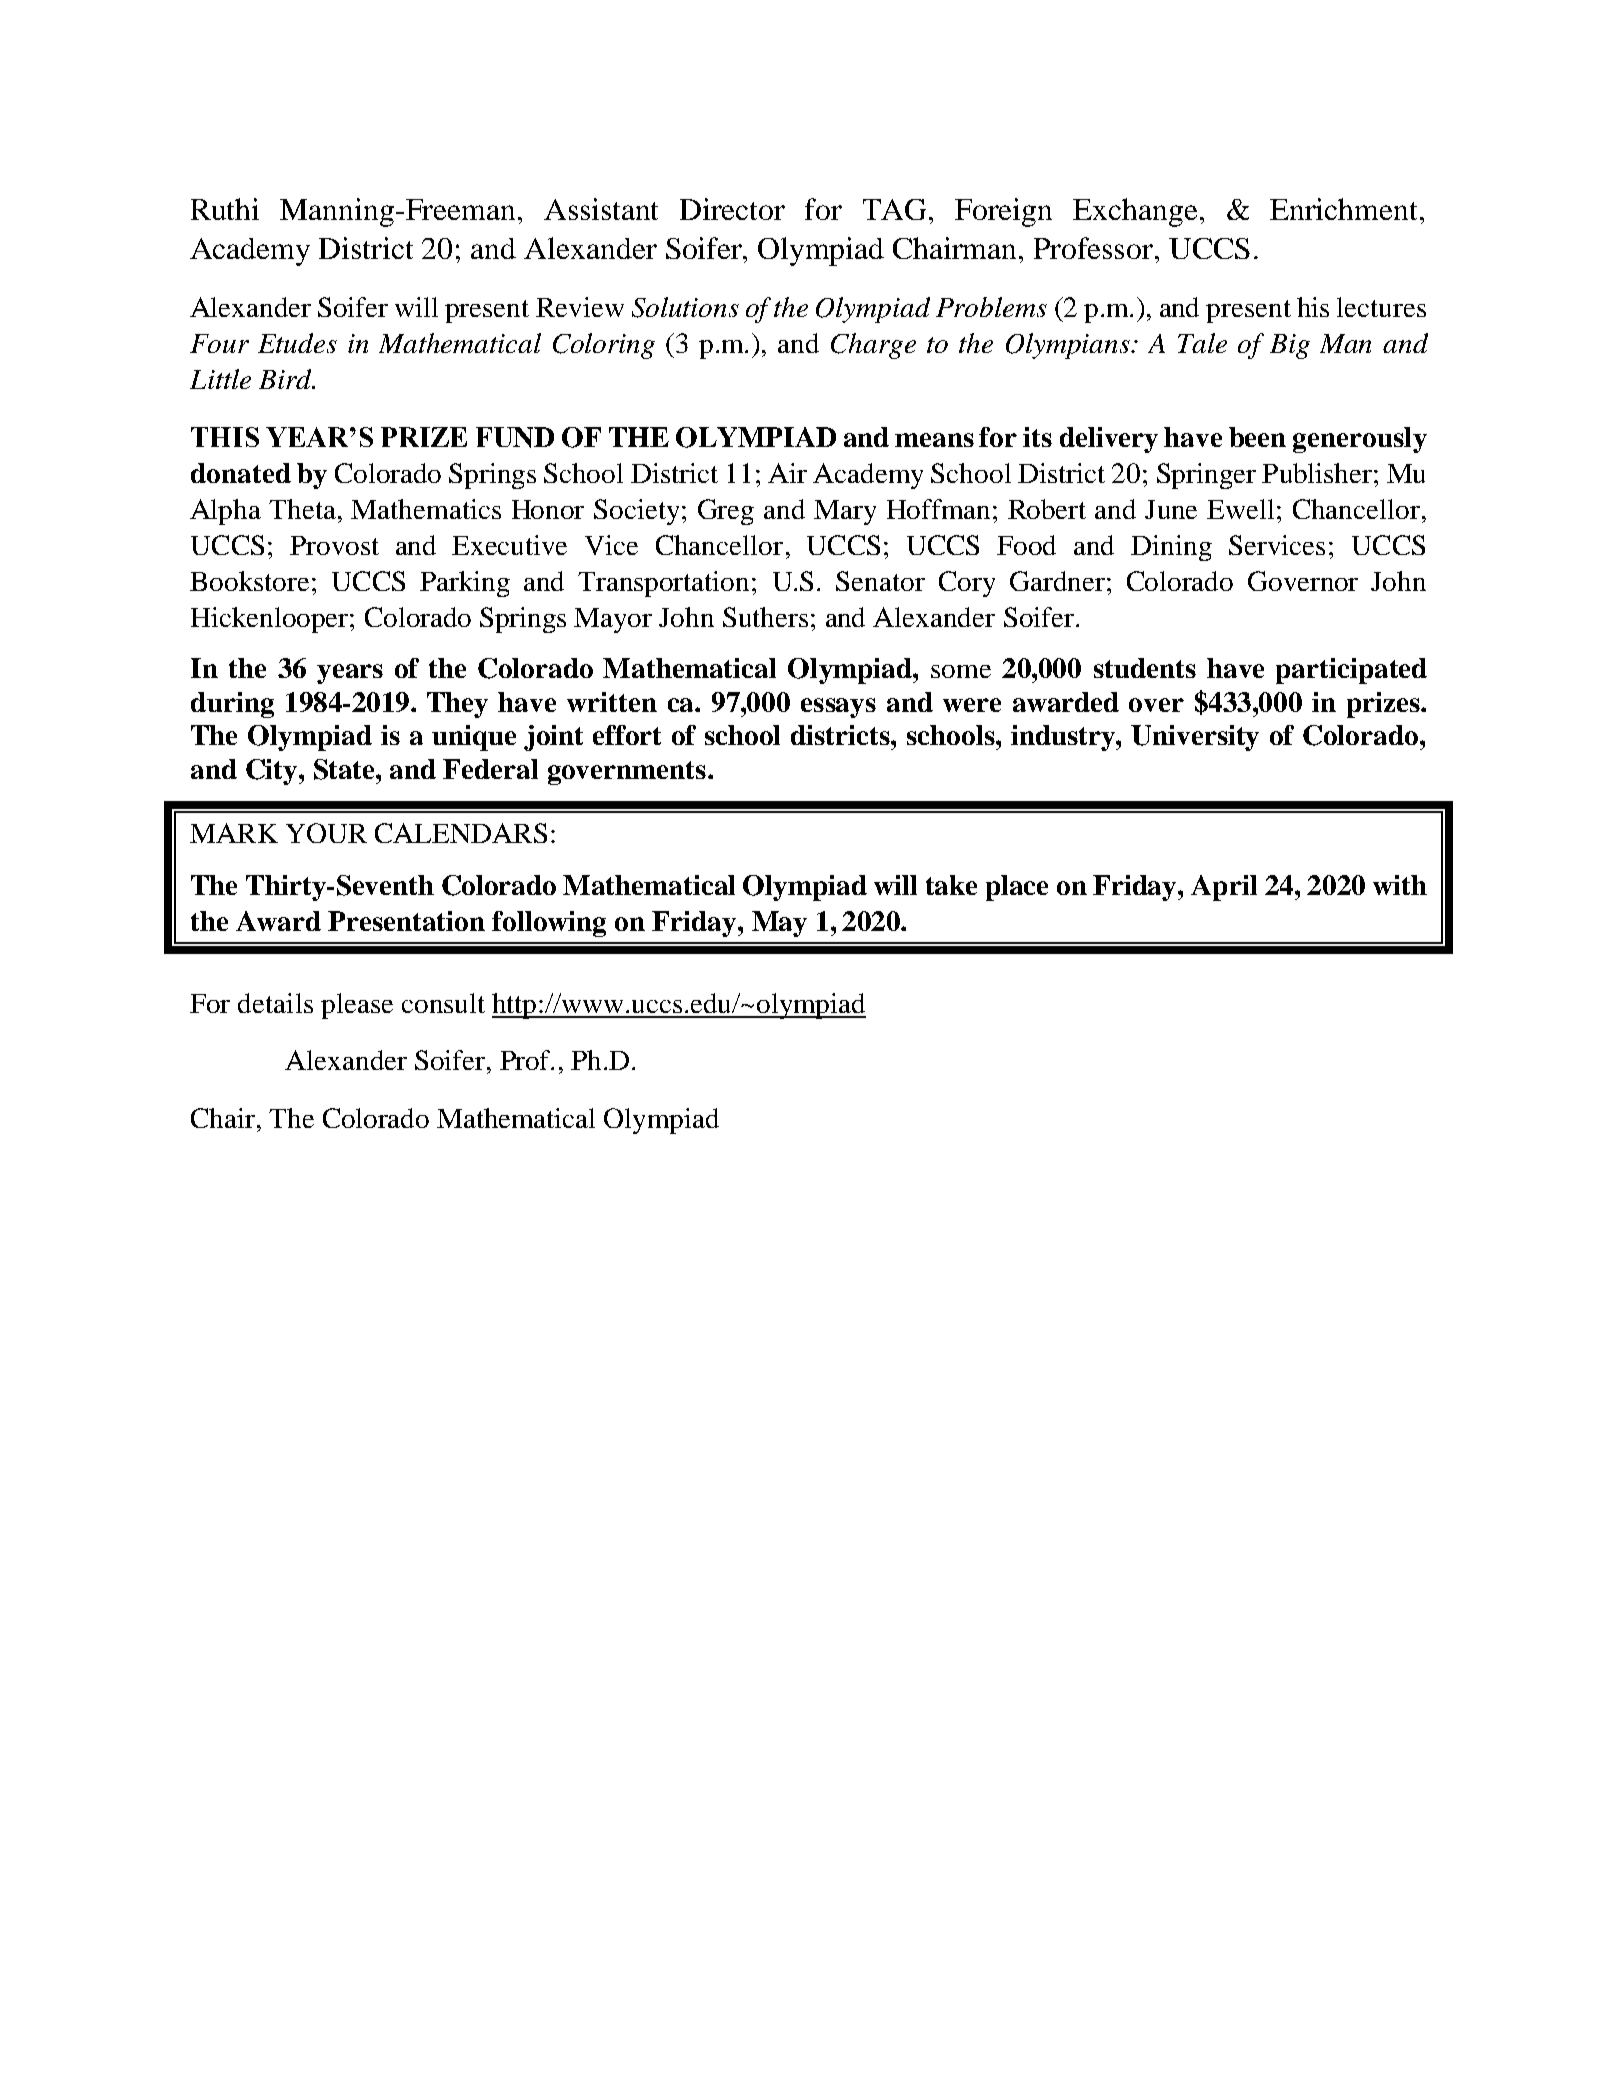 This image has width=1617, height=2092. I want to click on State, so click(345, 769).
